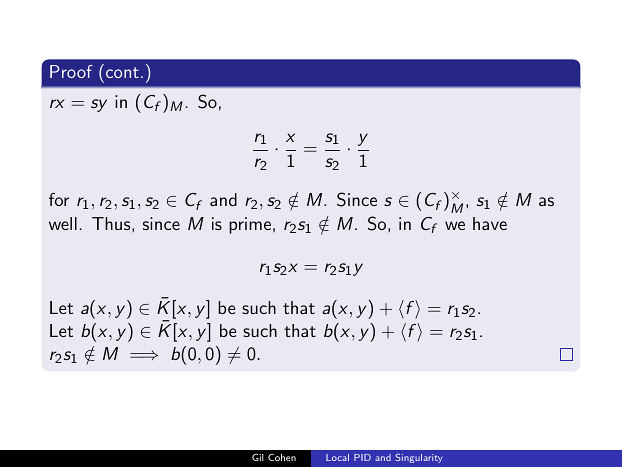  What do you see at coordinates (258, 457) in the page?
I see `Gil` at bounding box center [258, 457].
